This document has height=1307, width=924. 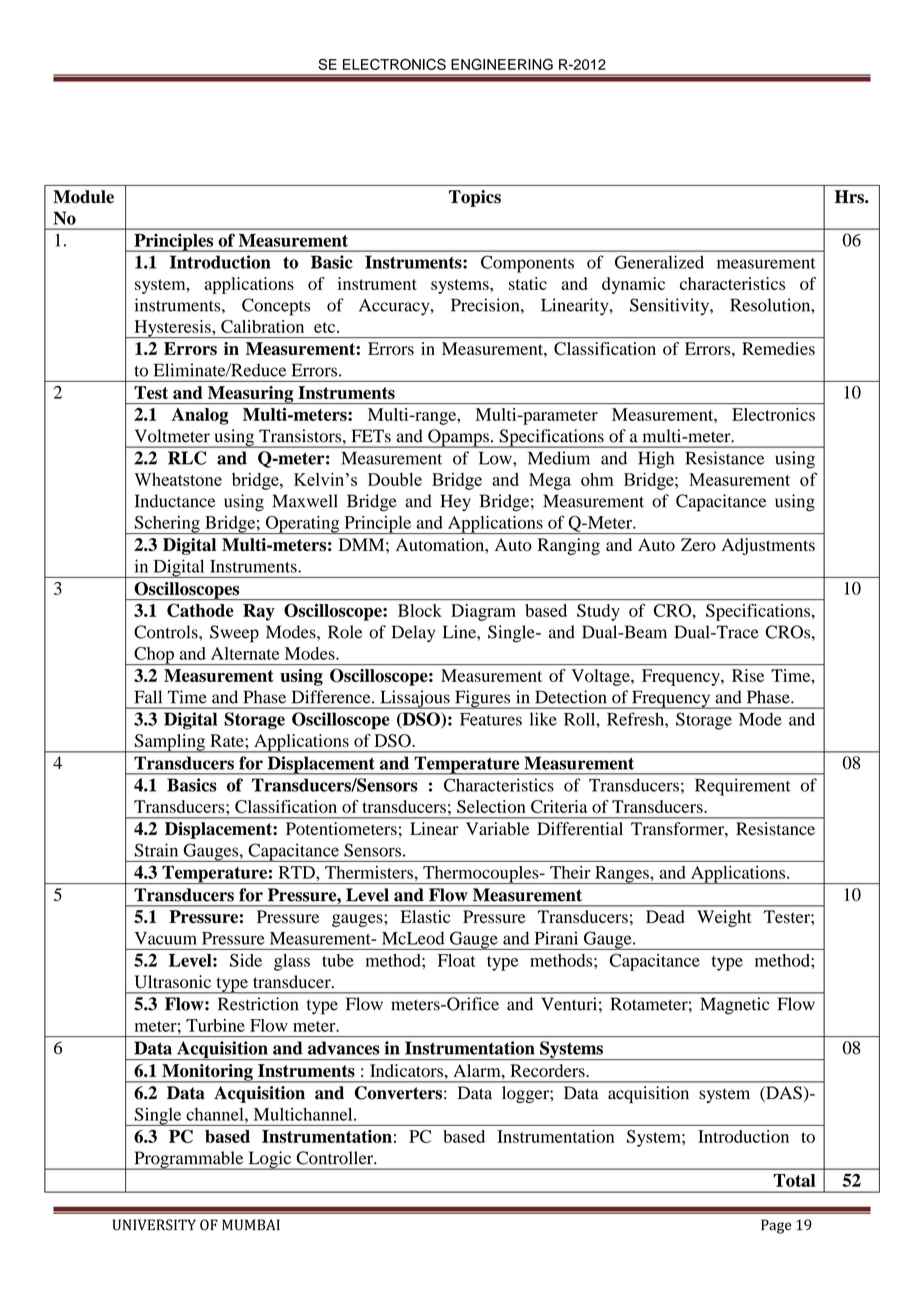 What do you see at coordinates (659, 262) in the document?
I see `Generalized` at bounding box center [659, 262].
